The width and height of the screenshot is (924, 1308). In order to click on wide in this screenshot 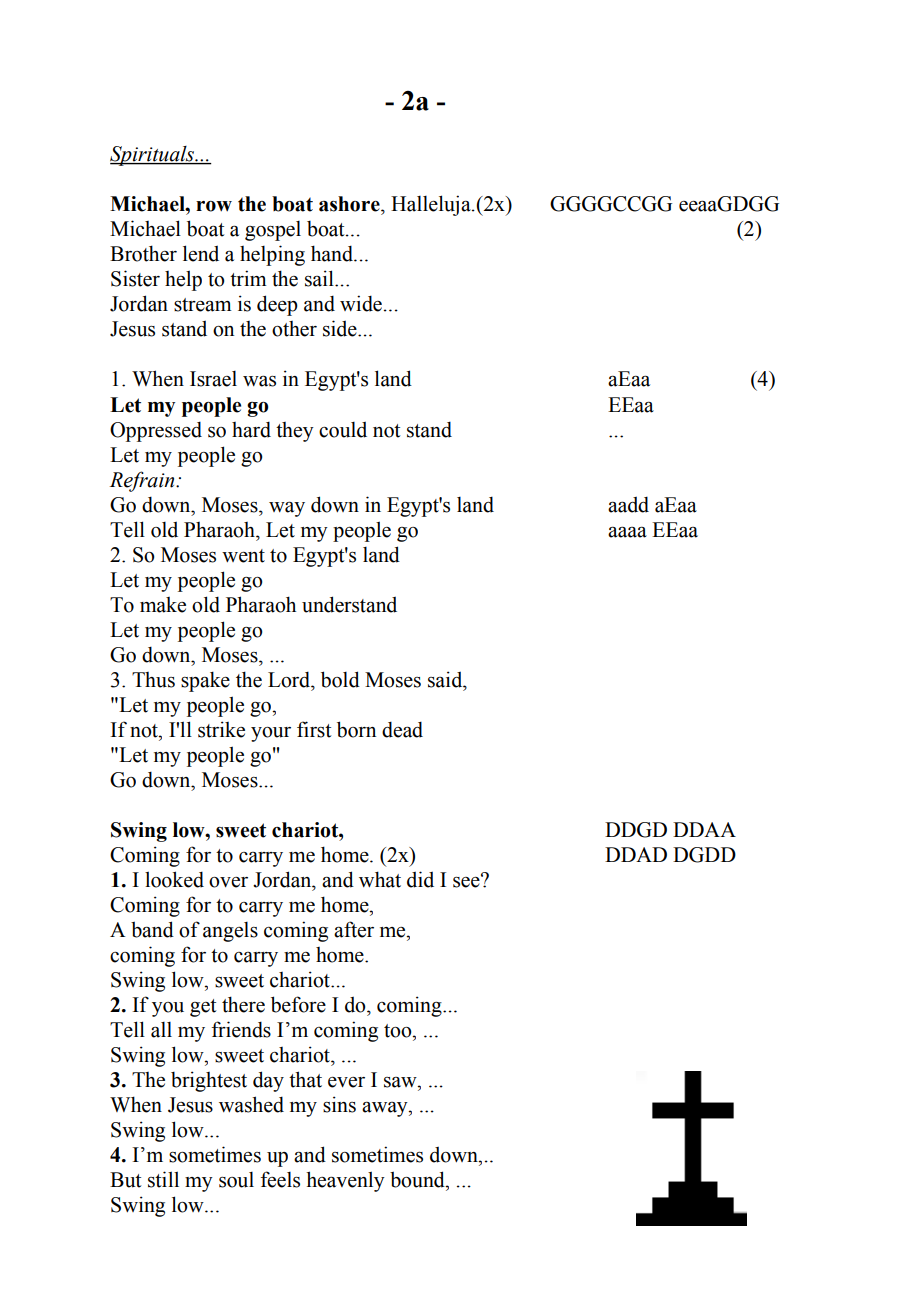, I will do `click(361, 303)`.
